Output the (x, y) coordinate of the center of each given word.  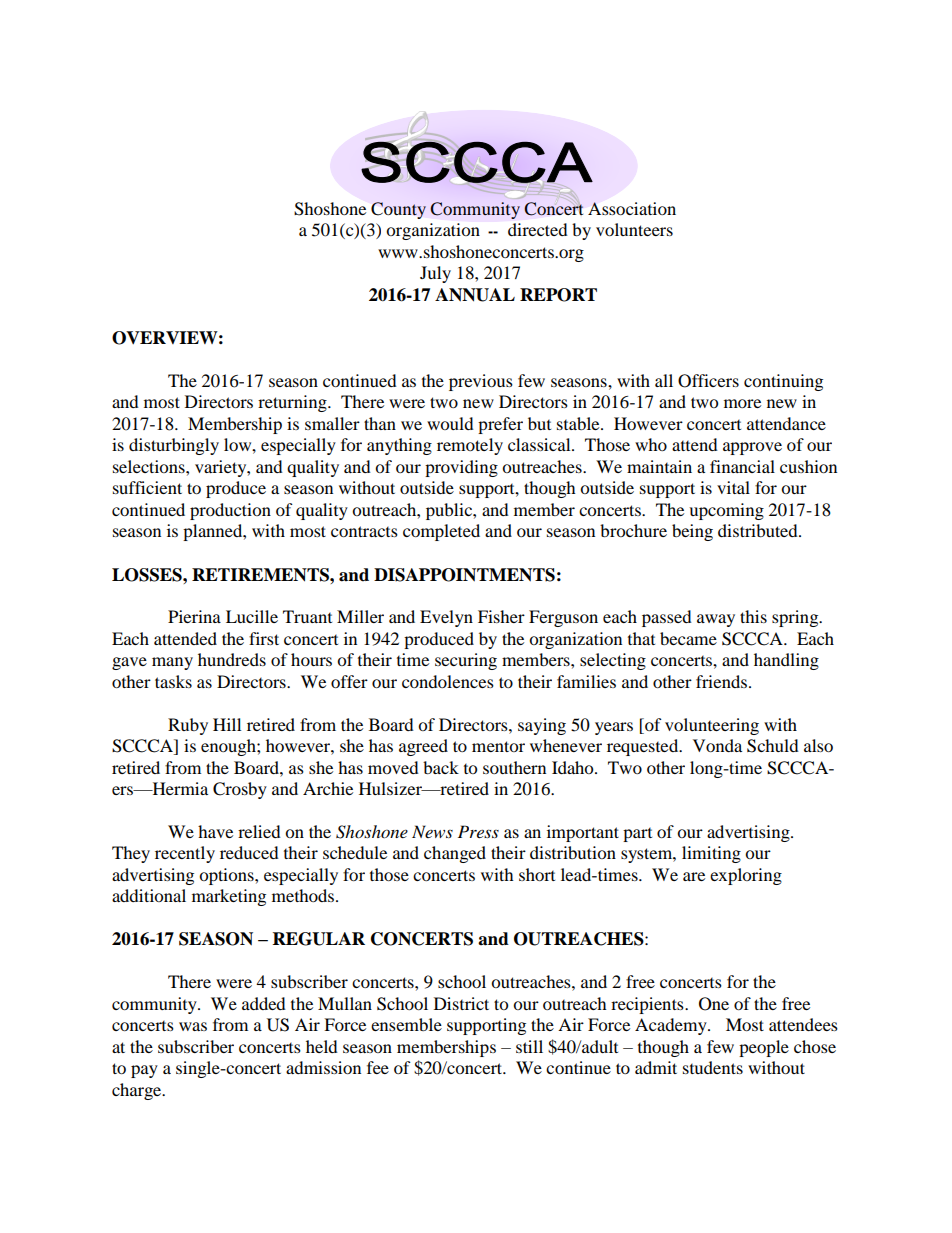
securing (466, 661)
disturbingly (174, 446)
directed (538, 229)
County (398, 210)
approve (752, 448)
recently (185, 854)
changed (455, 854)
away (716, 620)
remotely (470, 446)
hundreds (232, 659)
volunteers (634, 229)
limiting (711, 854)
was (193, 1026)
